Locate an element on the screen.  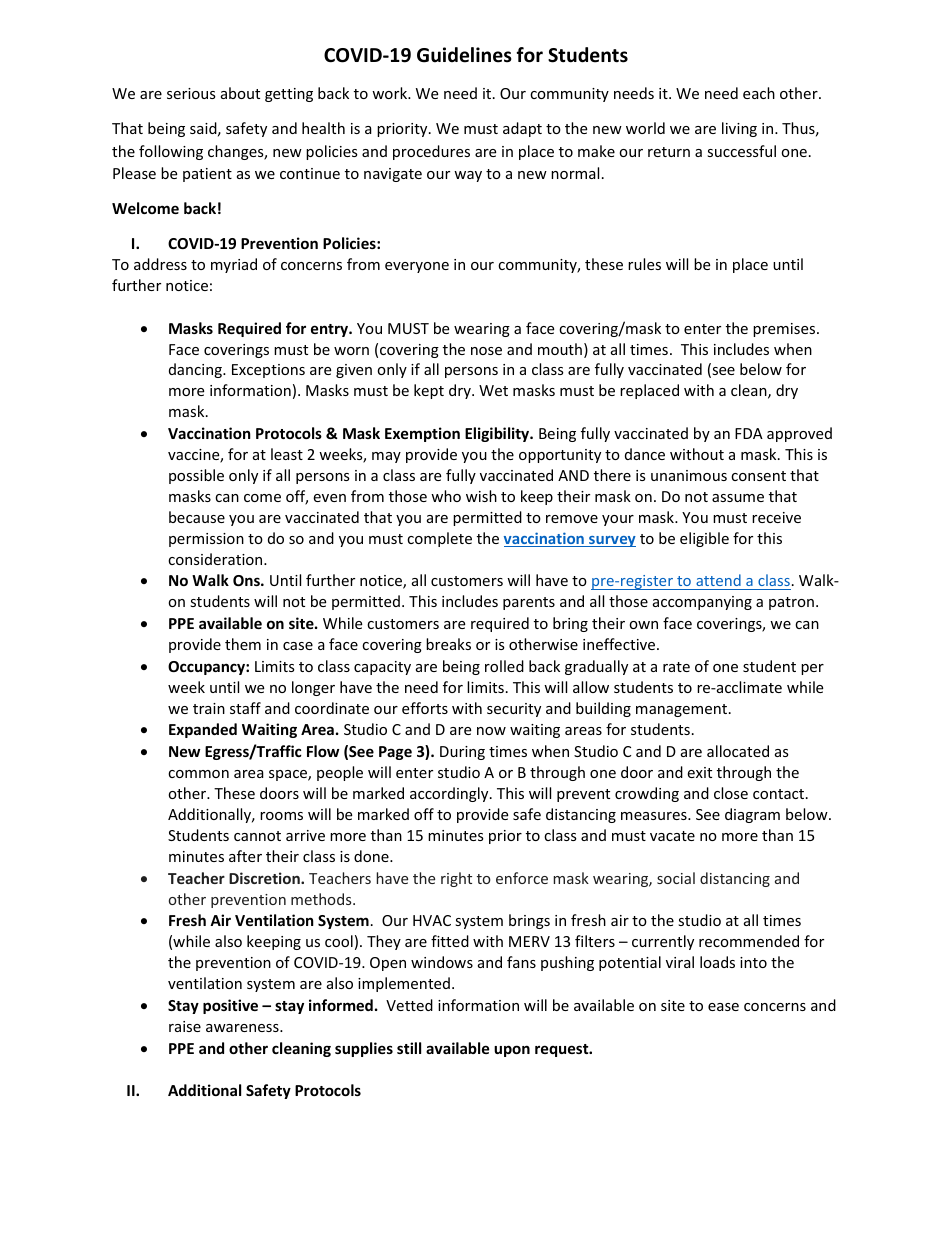
consideration is located at coordinates (216, 559).
